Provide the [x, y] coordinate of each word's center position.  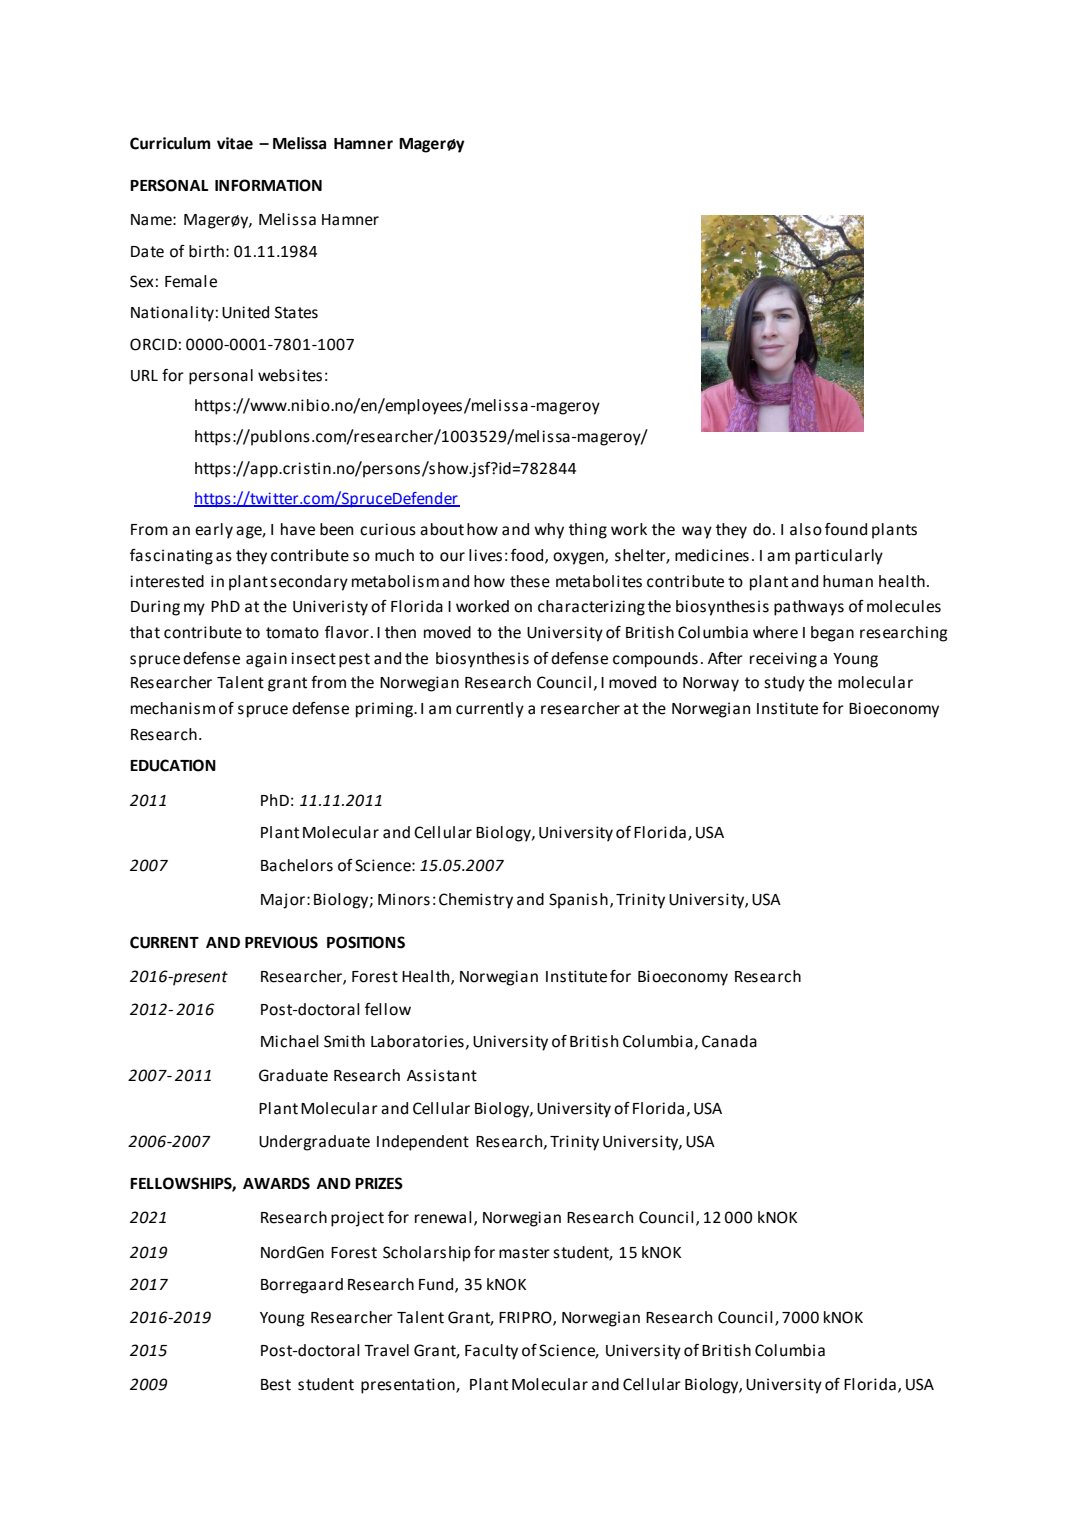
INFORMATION [268, 185]
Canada [729, 1041]
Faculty [491, 1352]
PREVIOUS [281, 942]
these [530, 581]
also [806, 529]
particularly [839, 557]
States [296, 312]
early [214, 531]
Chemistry [476, 901]
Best [276, 1385]
